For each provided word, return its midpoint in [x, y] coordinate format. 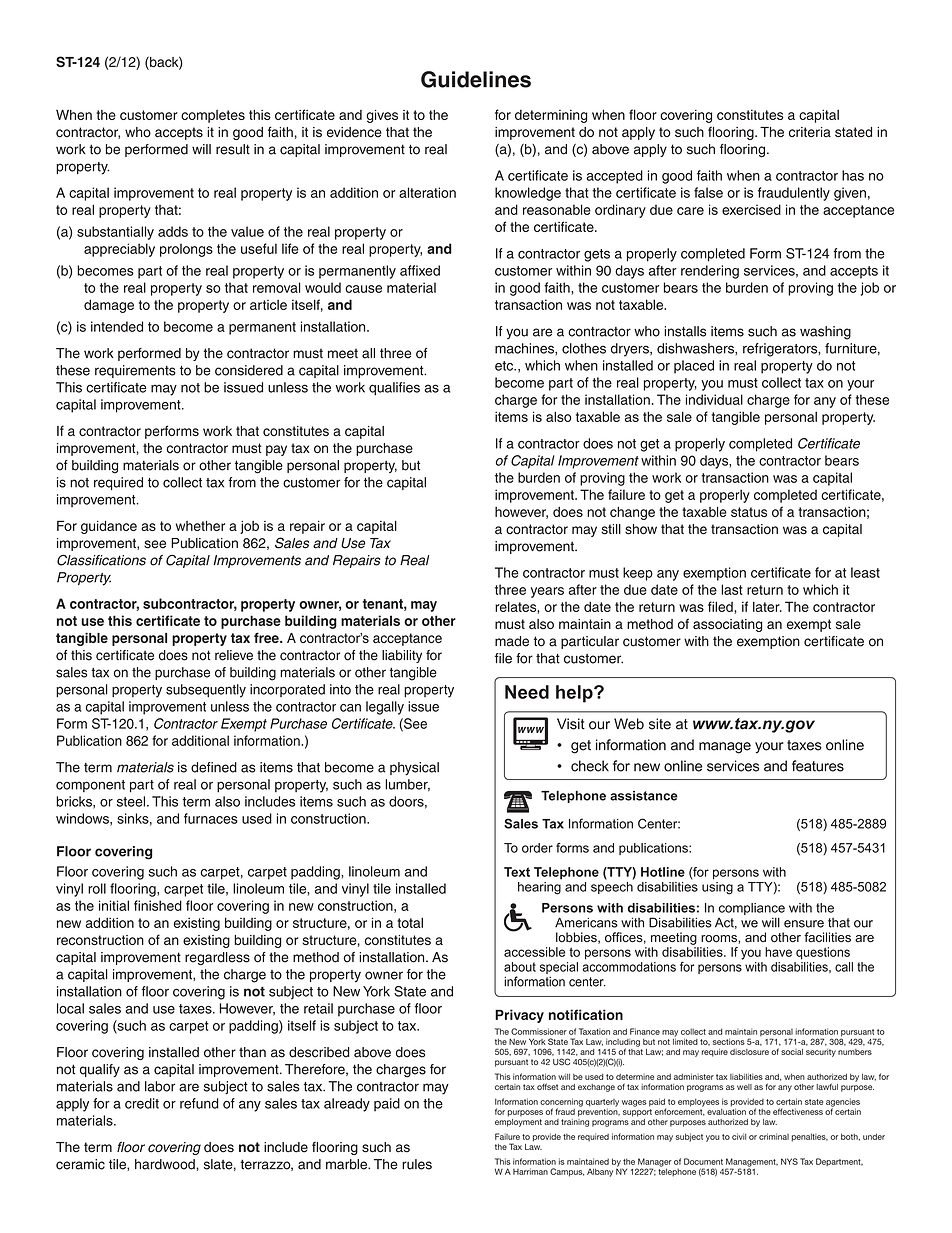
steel [131, 801]
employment [518, 1121]
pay [276, 450]
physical [414, 769]
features [818, 766]
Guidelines [476, 79]
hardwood [166, 1164]
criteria [810, 132]
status [749, 512]
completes [213, 116]
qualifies [394, 388]
